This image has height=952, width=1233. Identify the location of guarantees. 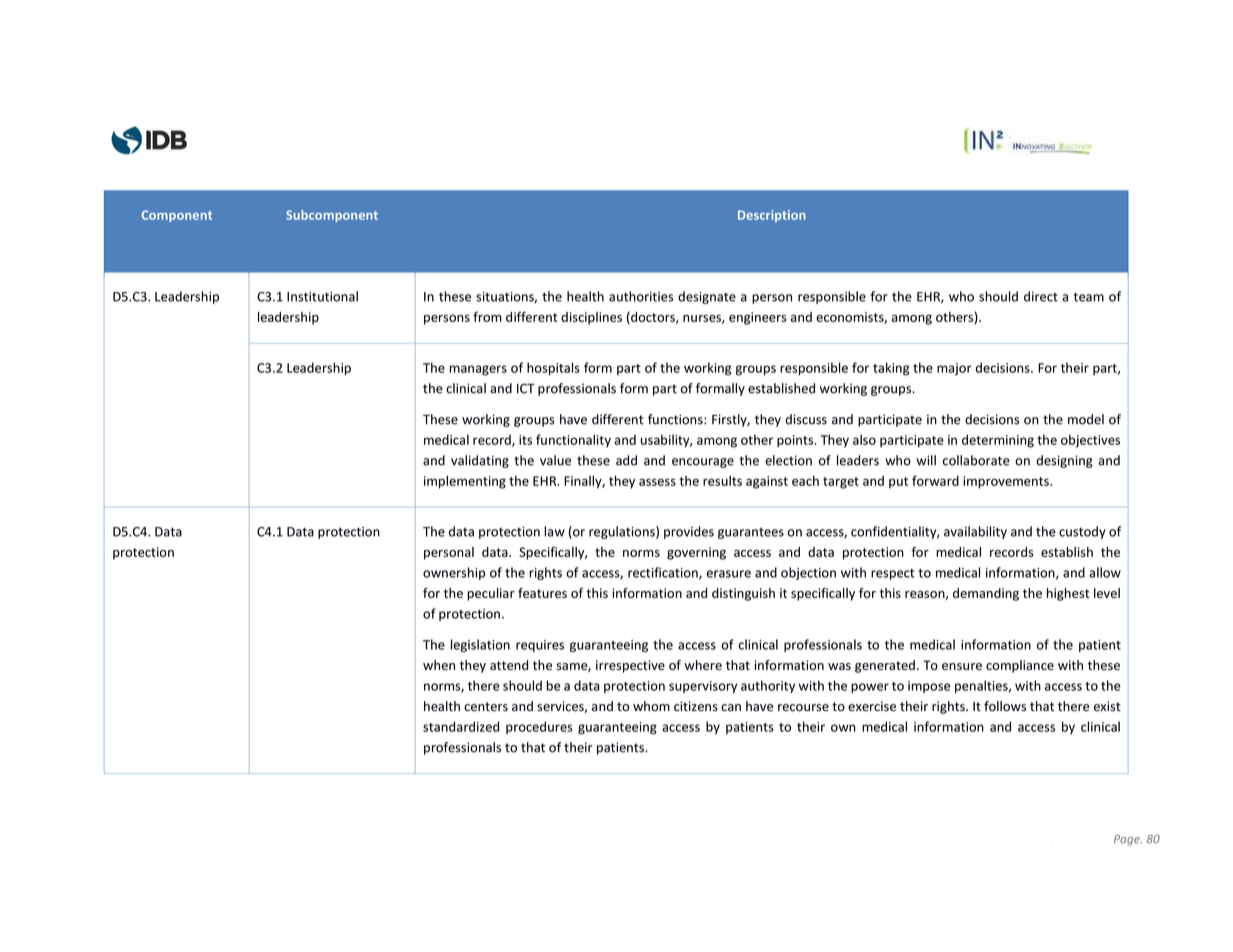
(751, 533).
